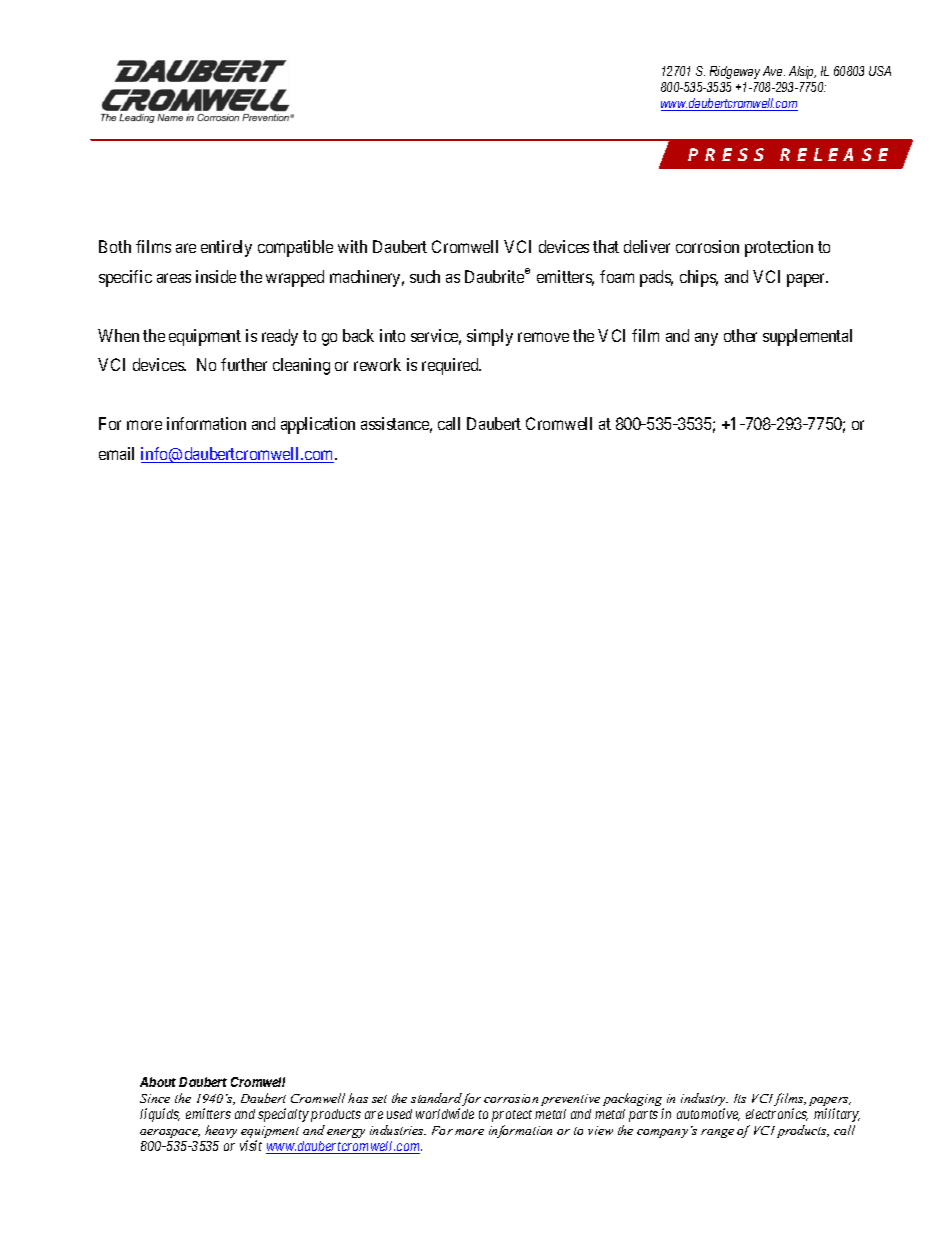  What do you see at coordinates (445, 1113) in the page?
I see `worldwide` at bounding box center [445, 1113].
